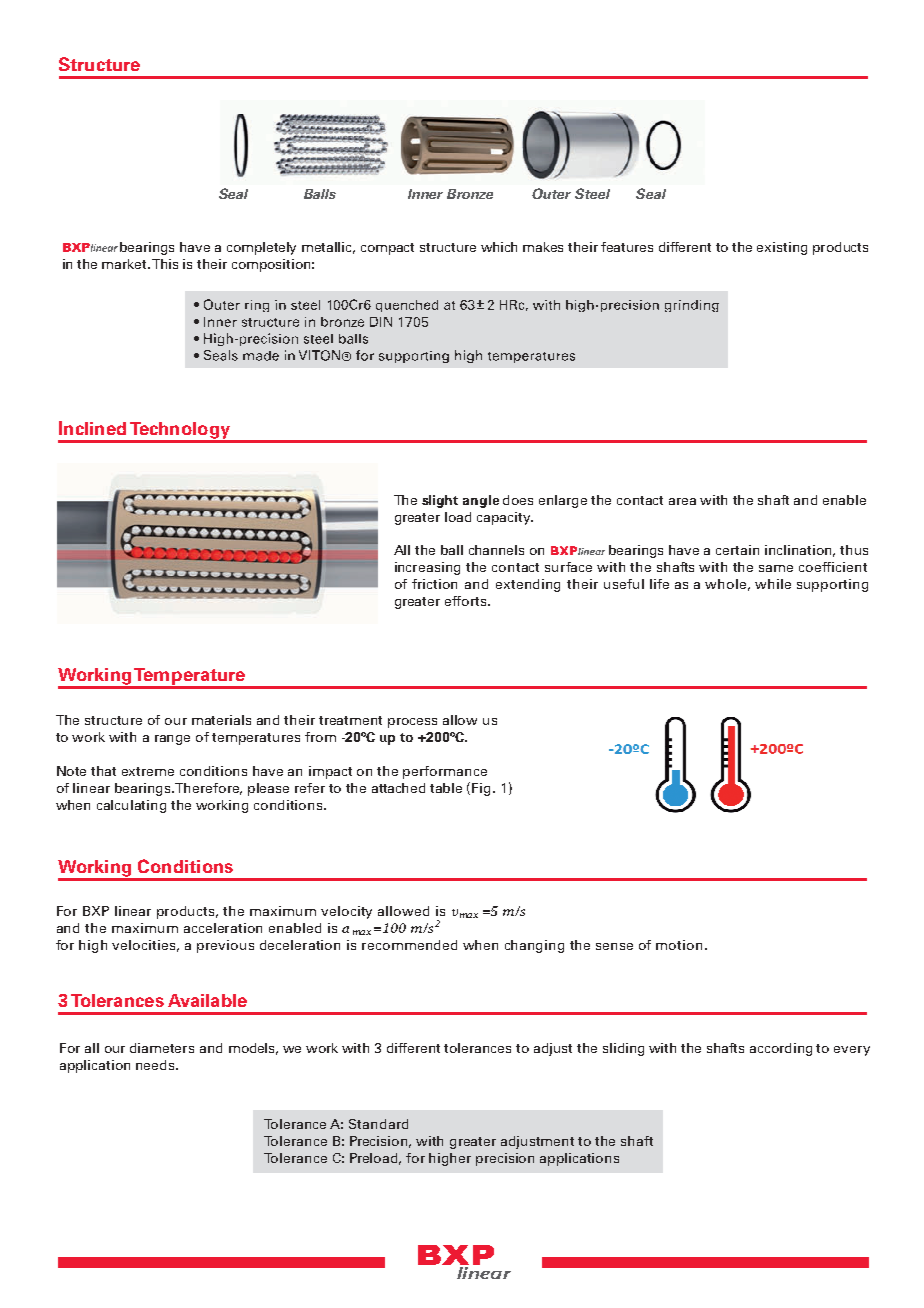 This document has height=1308, width=924. I want to click on recommended, so click(409, 945).
